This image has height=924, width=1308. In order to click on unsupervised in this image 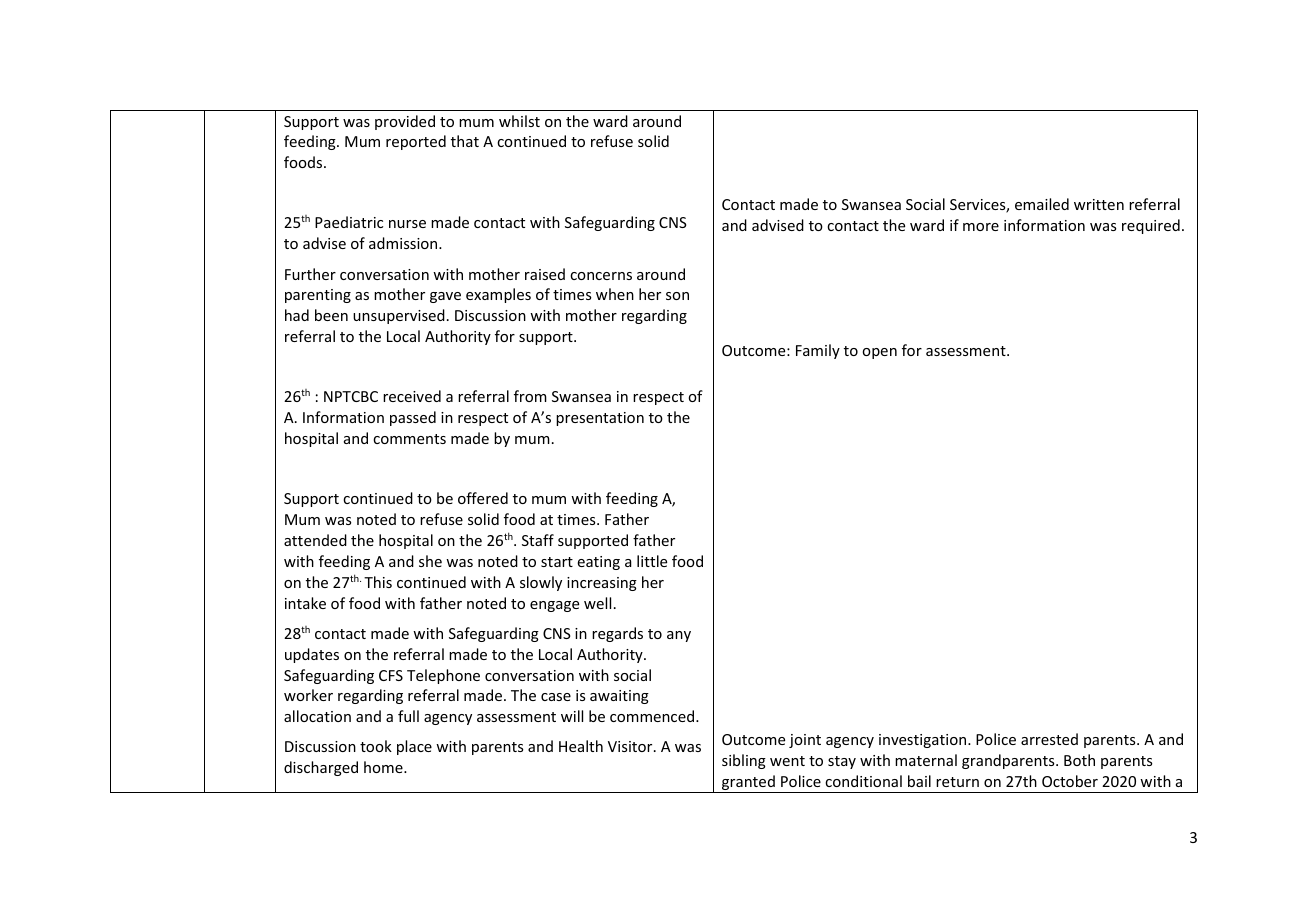, I will do `click(399, 316)`.
